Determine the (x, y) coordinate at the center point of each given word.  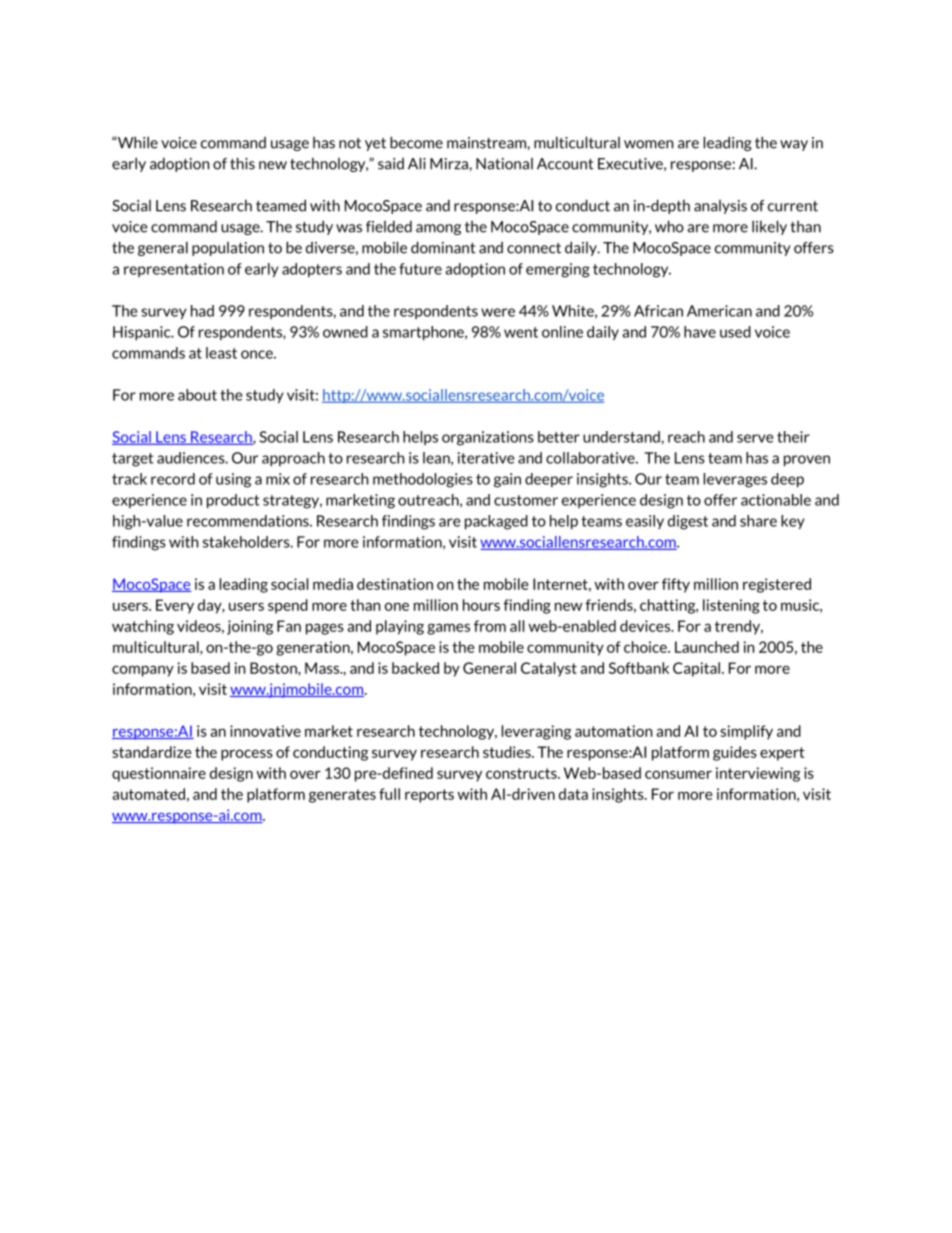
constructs (522, 773)
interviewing (758, 774)
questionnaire (159, 774)
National (504, 164)
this (242, 163)
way (794, 145)
